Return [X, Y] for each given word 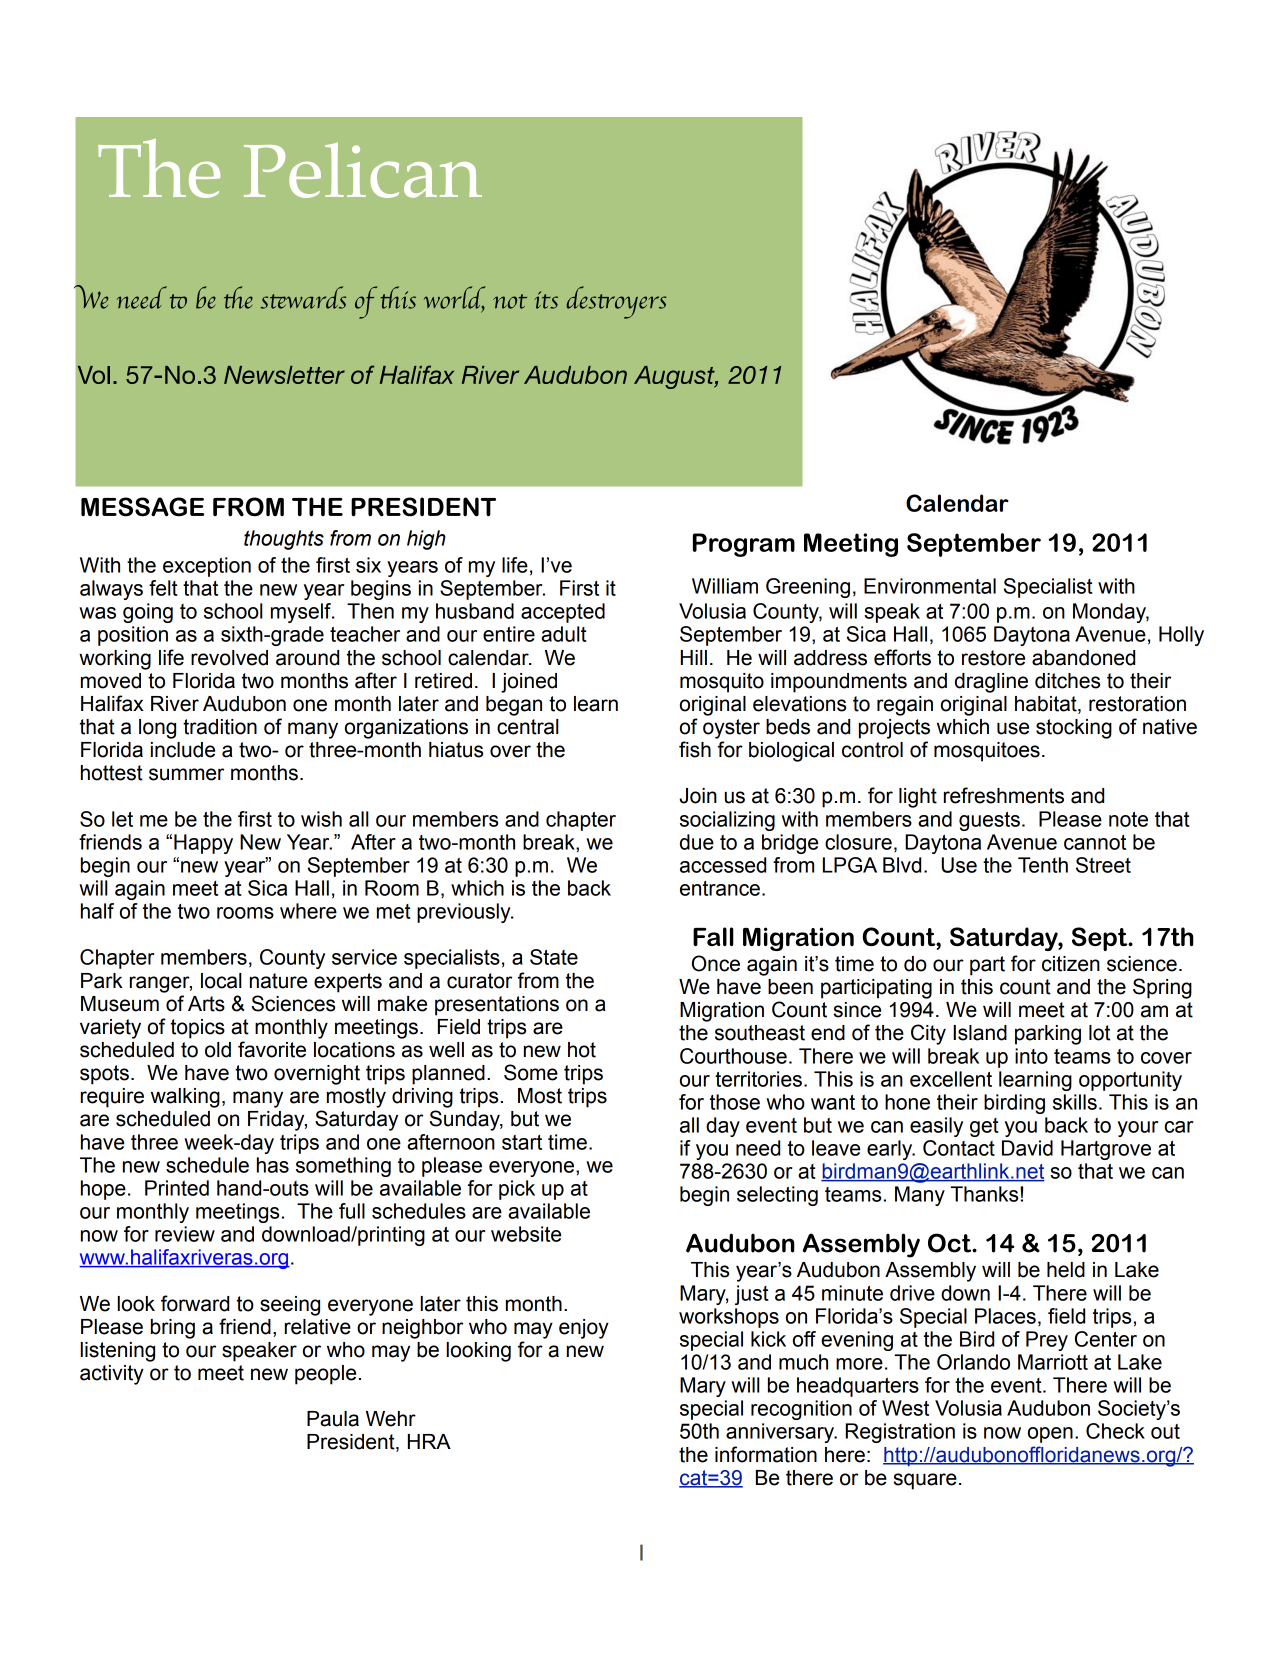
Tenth [1043, 865]
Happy [203, 844]
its [546, 300]
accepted [563, 613]
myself [302, 613]
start [522, 1142]
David [1027, 1148]
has [273, 1165]
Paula [333, 1419]
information [766, 1454]
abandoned [1083, 658]
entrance [720, 888]
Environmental [930, 586]
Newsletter [284, 375]
